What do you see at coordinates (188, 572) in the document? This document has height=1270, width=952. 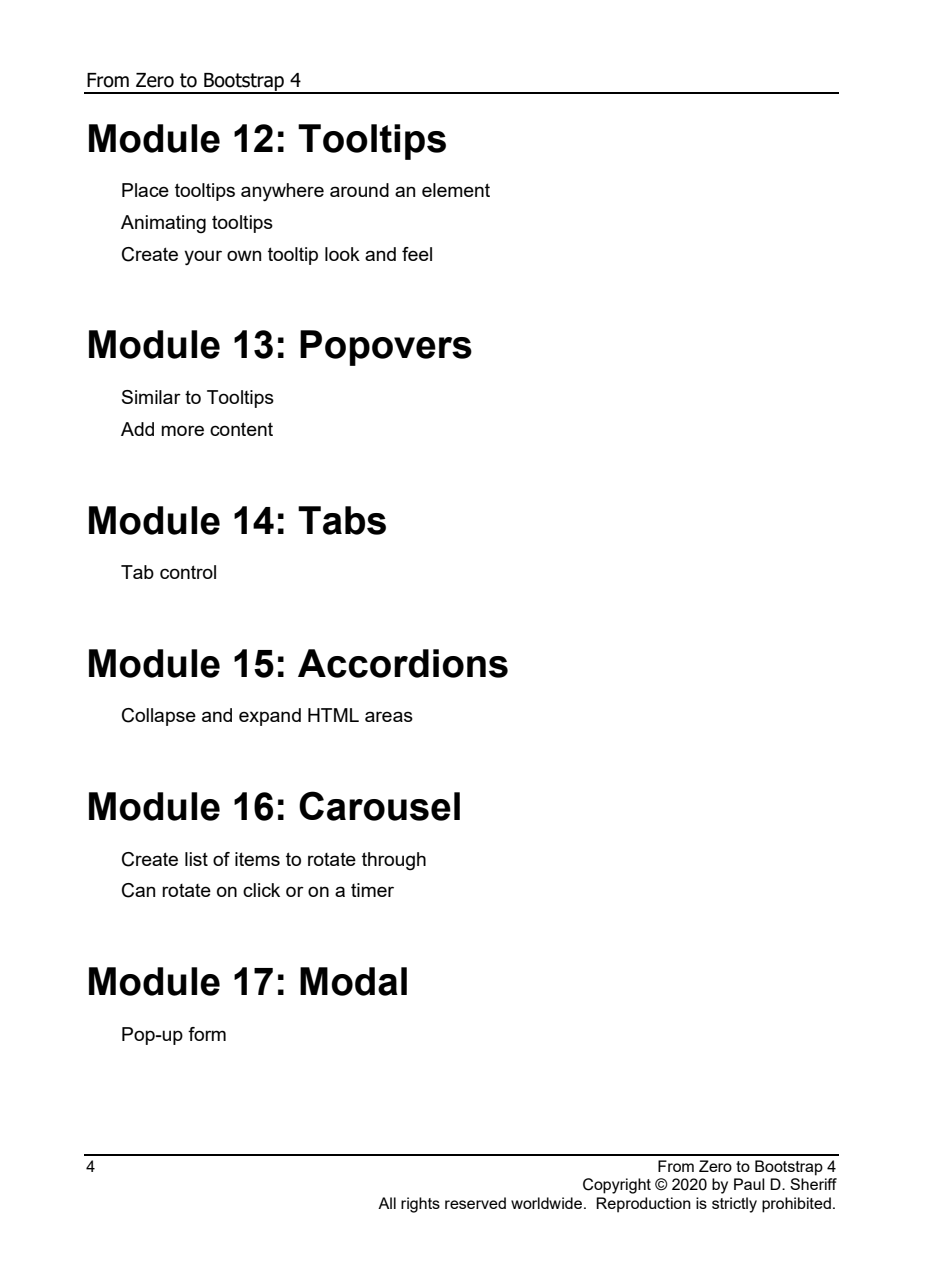 I see `control` at bounding box center [188, 572].
